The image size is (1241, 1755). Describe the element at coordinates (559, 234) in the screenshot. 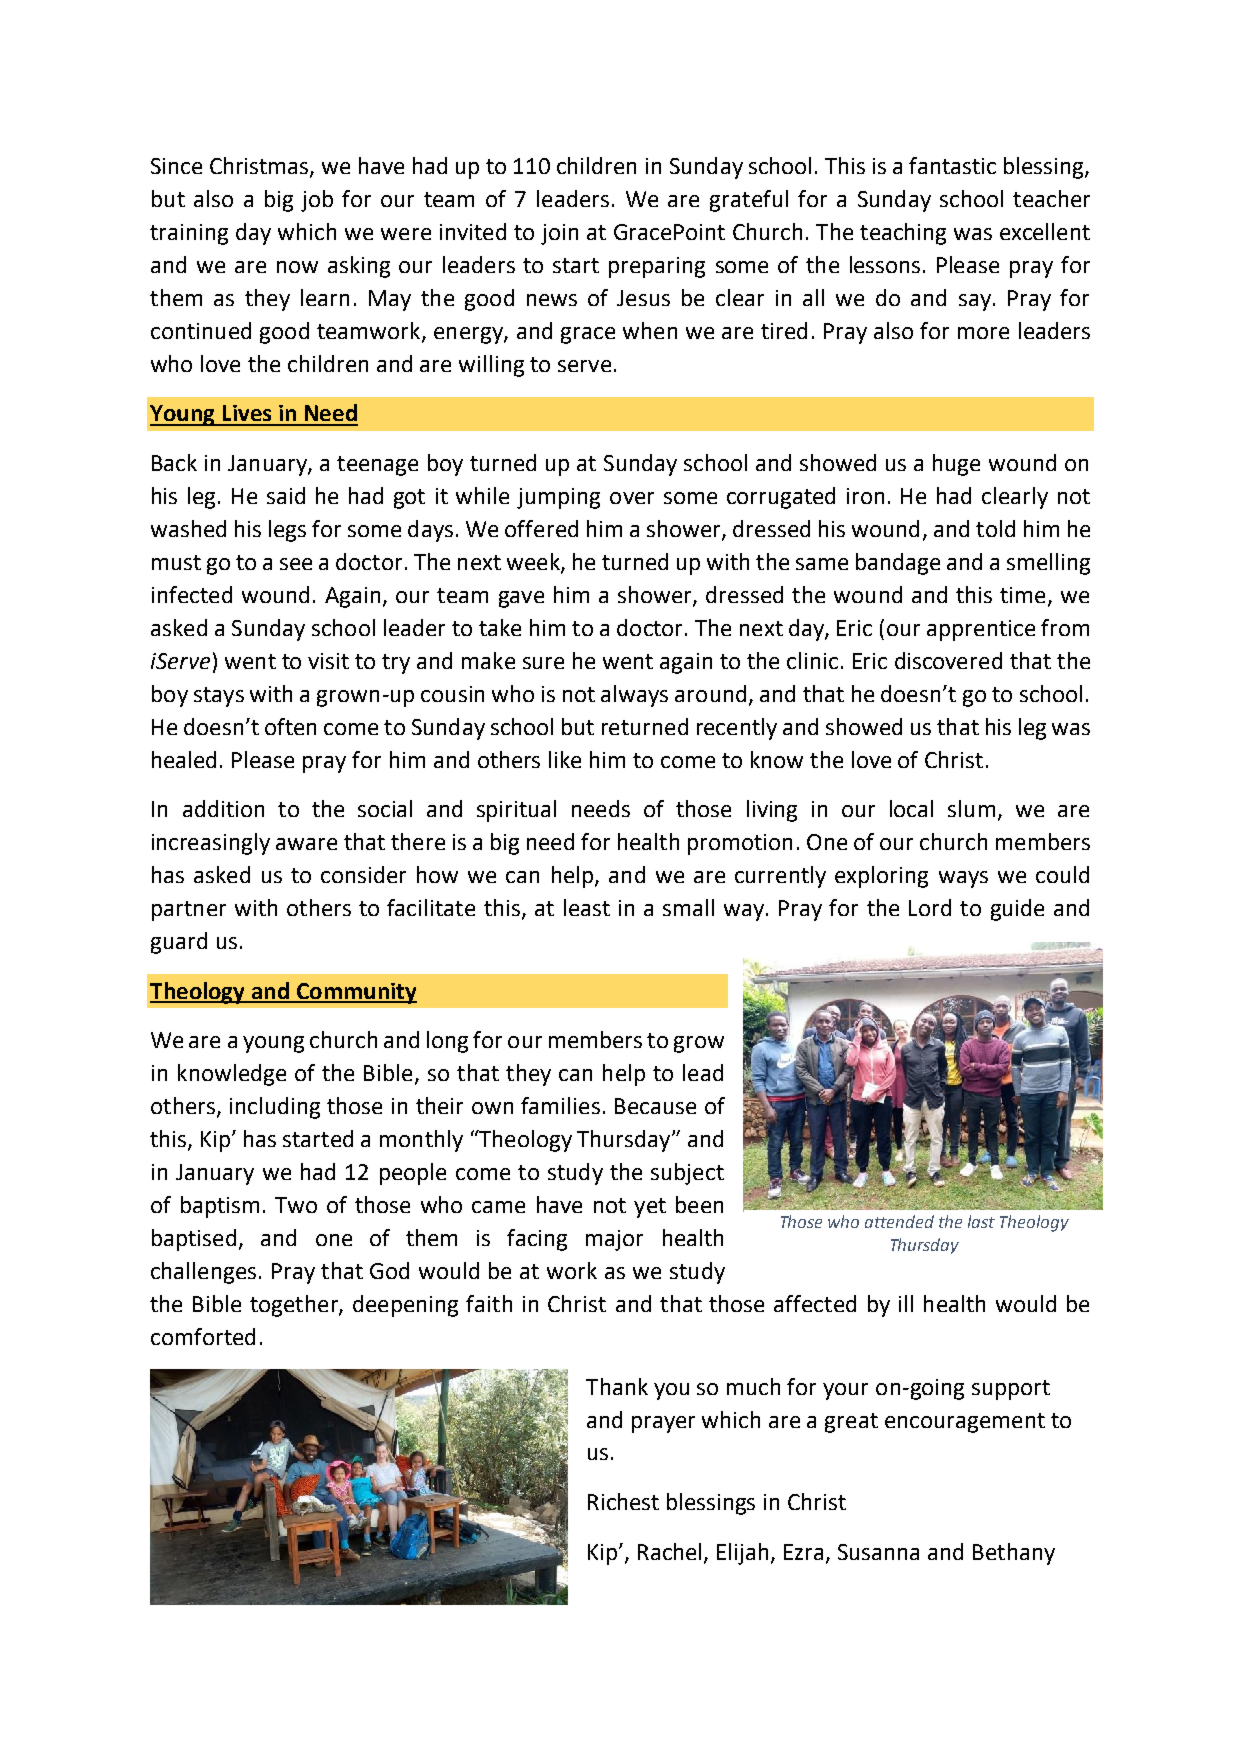

I see `join` at that location.
